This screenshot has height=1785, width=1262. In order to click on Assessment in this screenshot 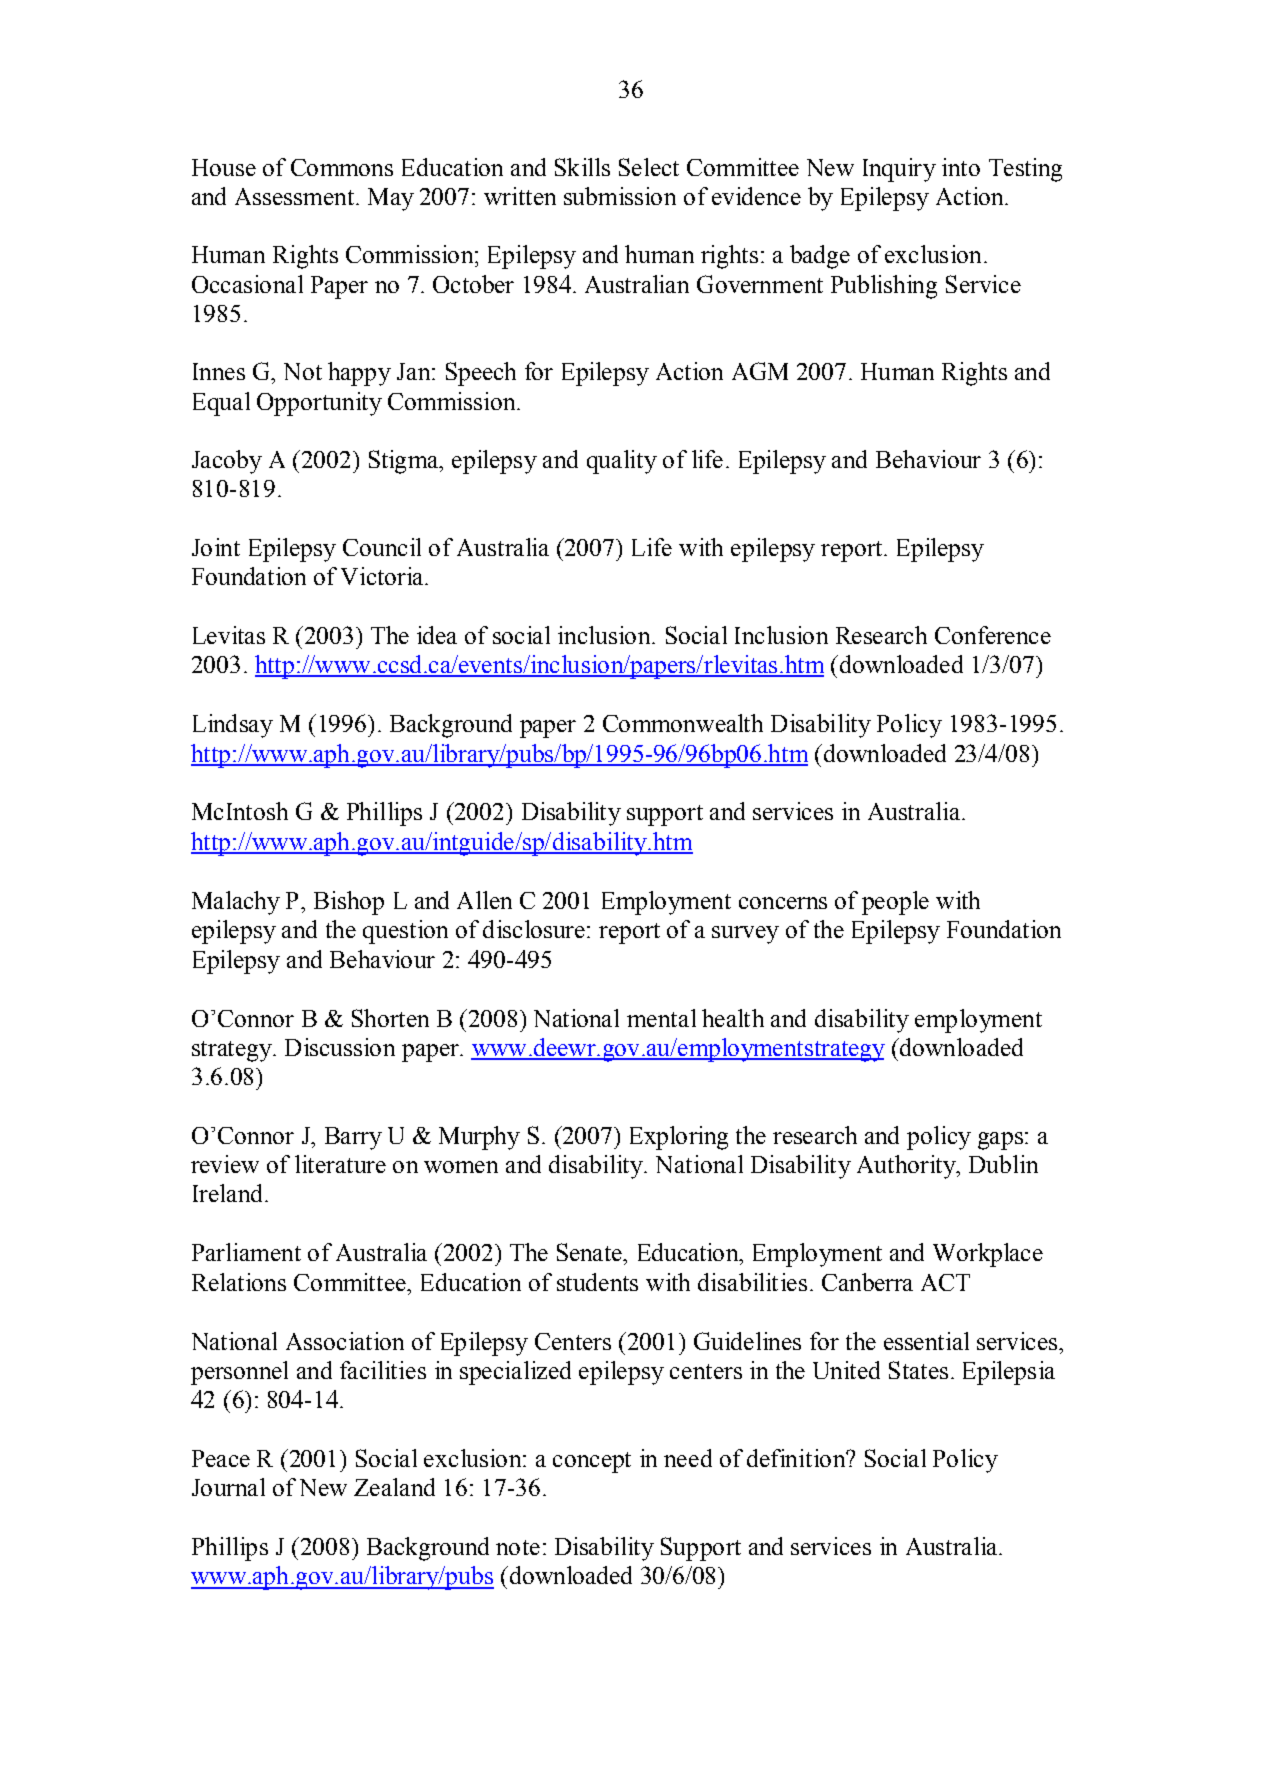, I will do `click(294, 196)`.
